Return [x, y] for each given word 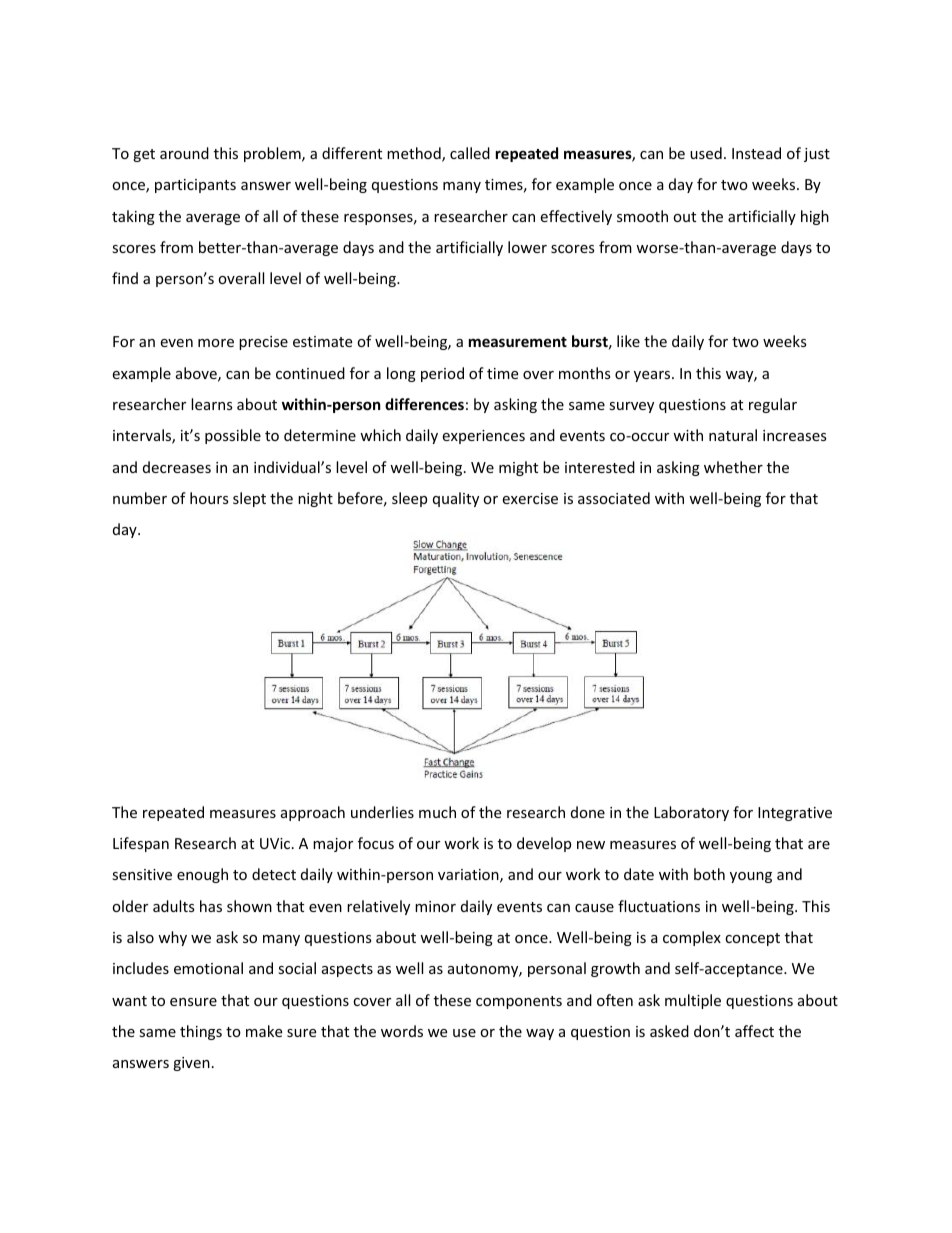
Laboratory [691, 813]
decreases [177, 467]
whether [733, 467]
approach [313, 813]
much [437, 812]
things [201, 1032]
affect [754, 1031]
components [519, 1002]
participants [195, 186]
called [470, 153]
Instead [756, 153]
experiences [483, 437]
